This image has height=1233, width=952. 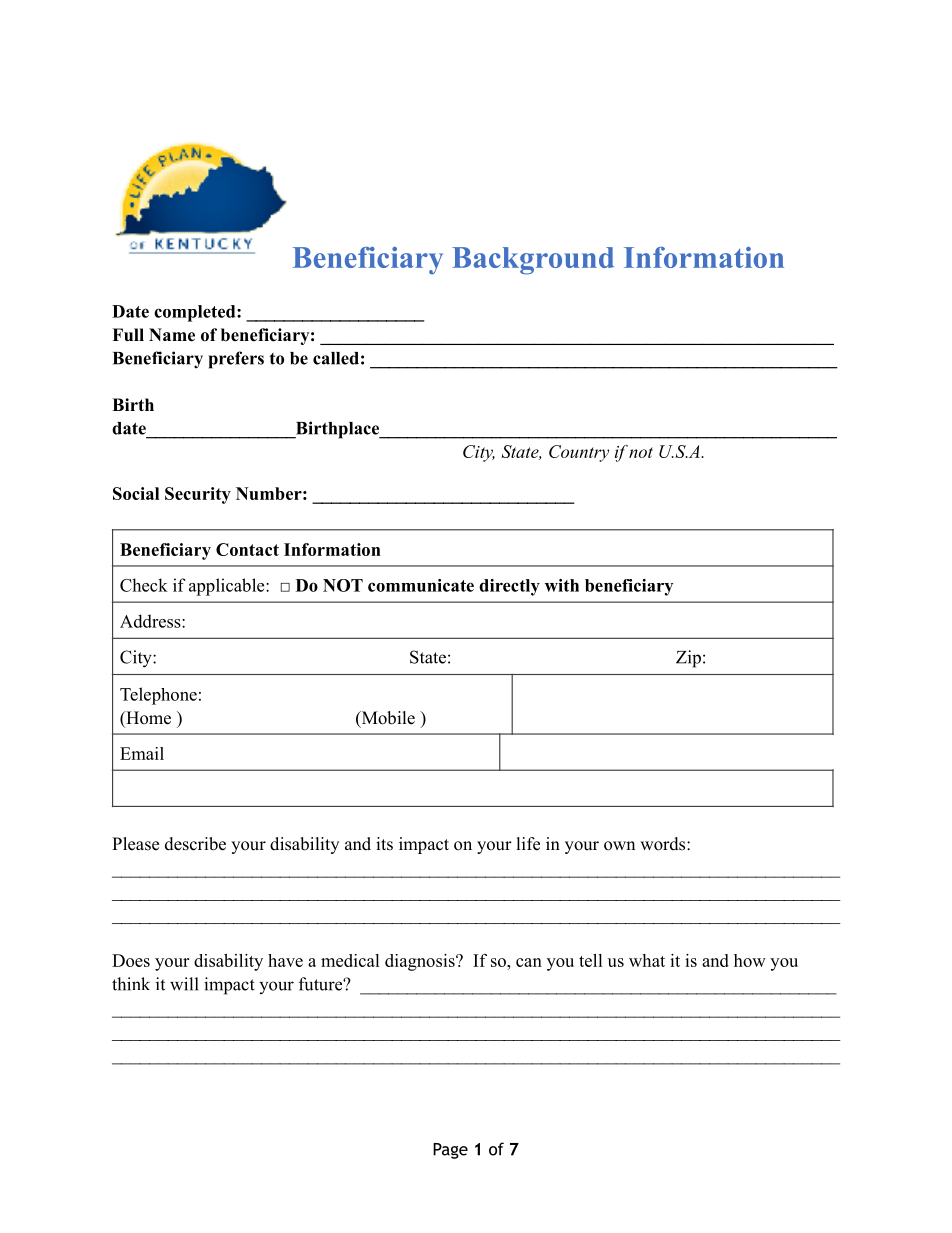 What do you see at coordinates (158, 696) in the image?
I see `Telephone` at bounding box center [158, 696].
